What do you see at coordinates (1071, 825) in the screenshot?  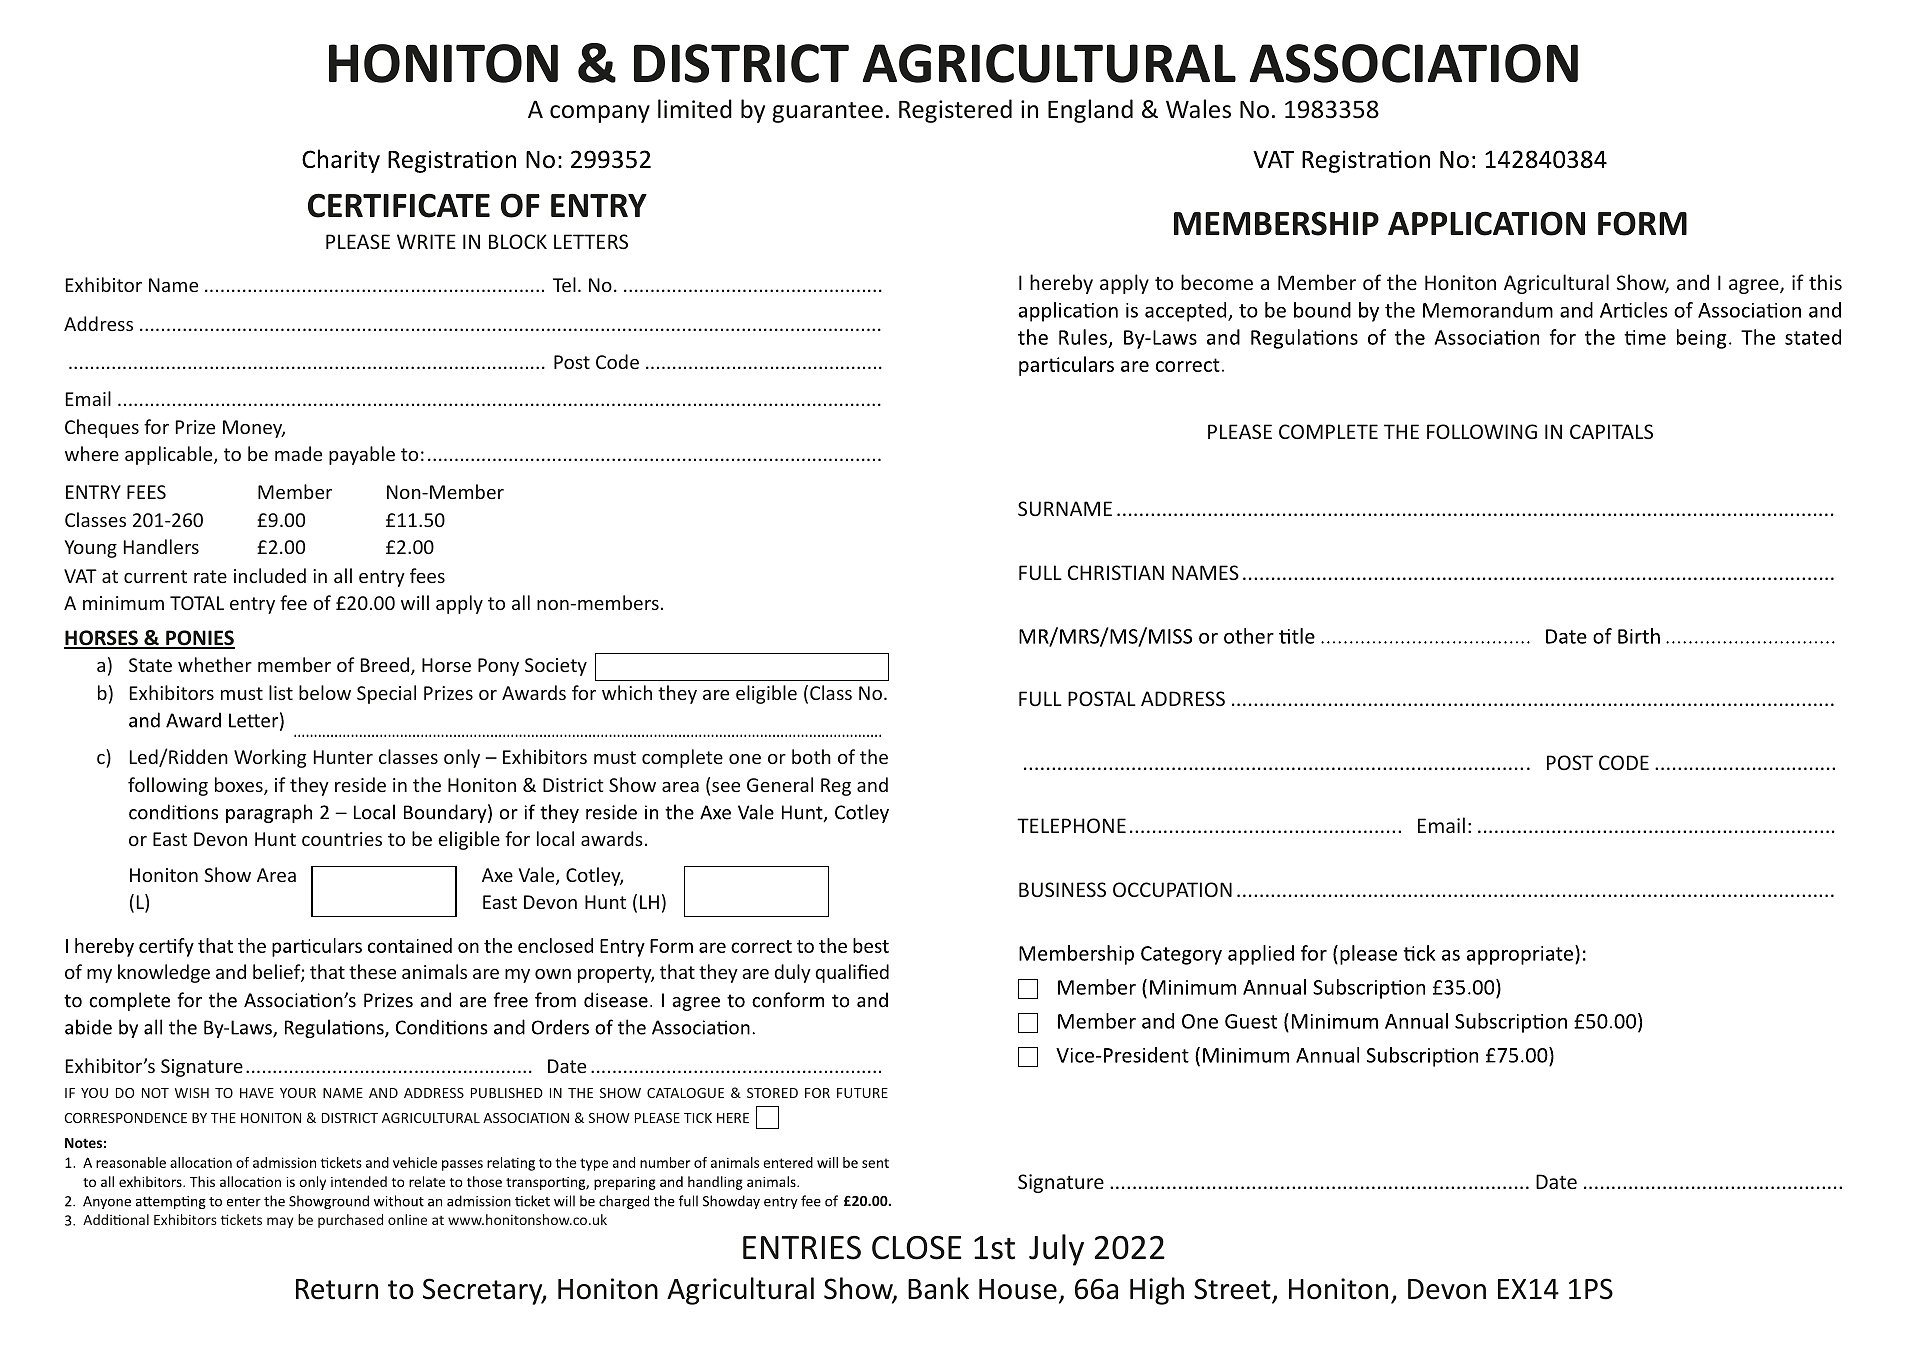 I see `TELEPHONE` at bounding box center [1071, 825].
